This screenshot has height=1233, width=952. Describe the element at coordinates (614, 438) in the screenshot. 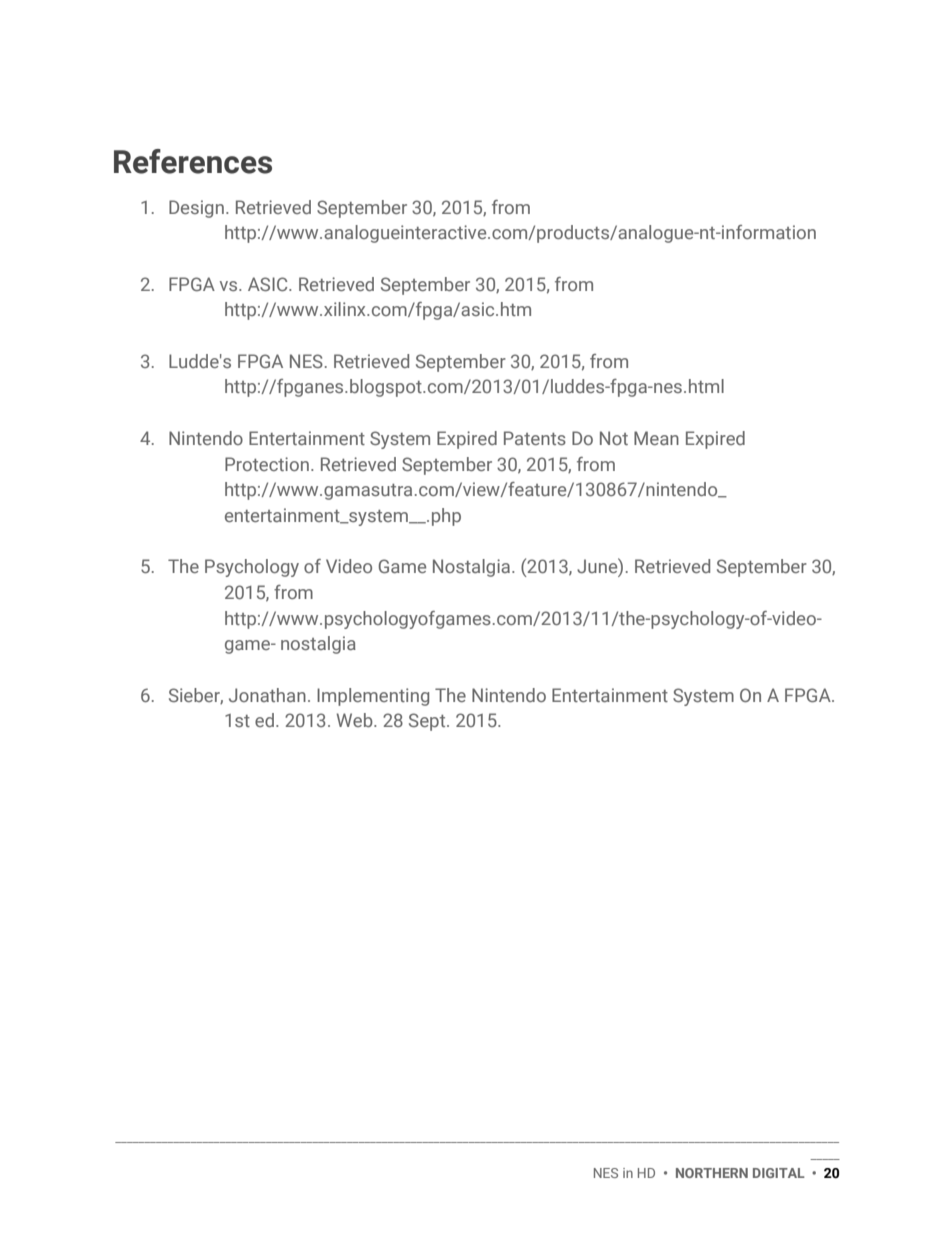

I see `Not` at that location.
